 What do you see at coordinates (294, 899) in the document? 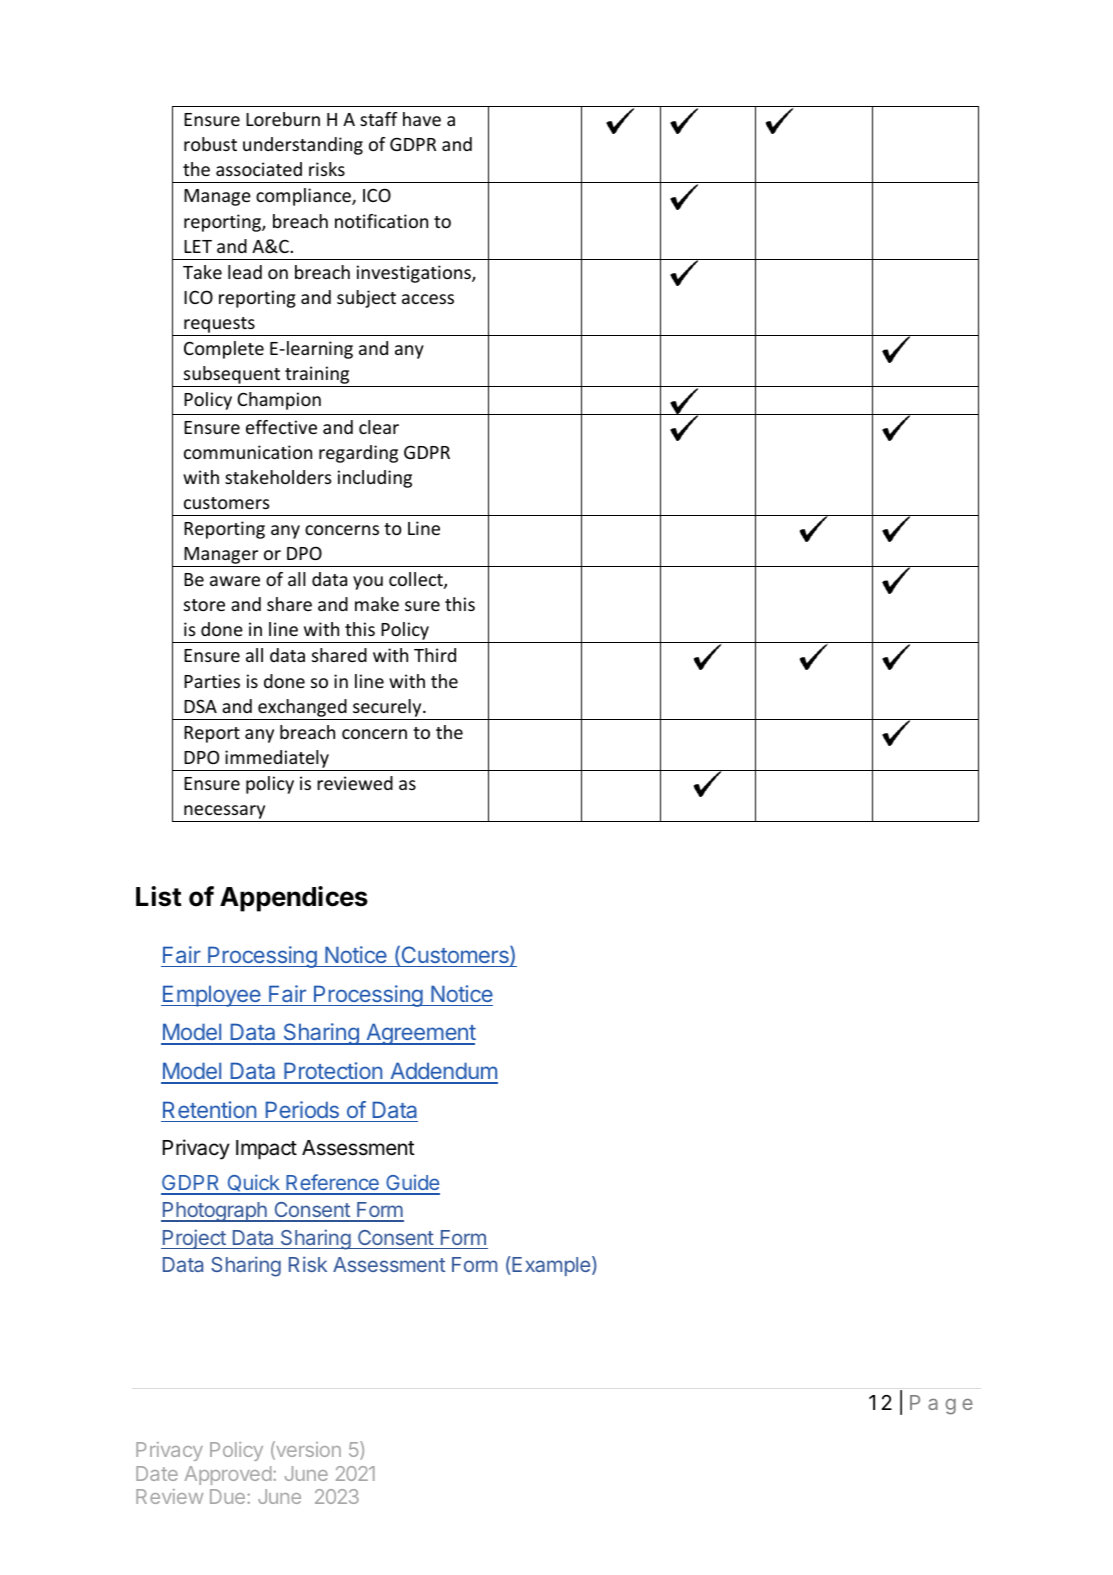
I see `Appendices` at bounding box center [294, 899].
